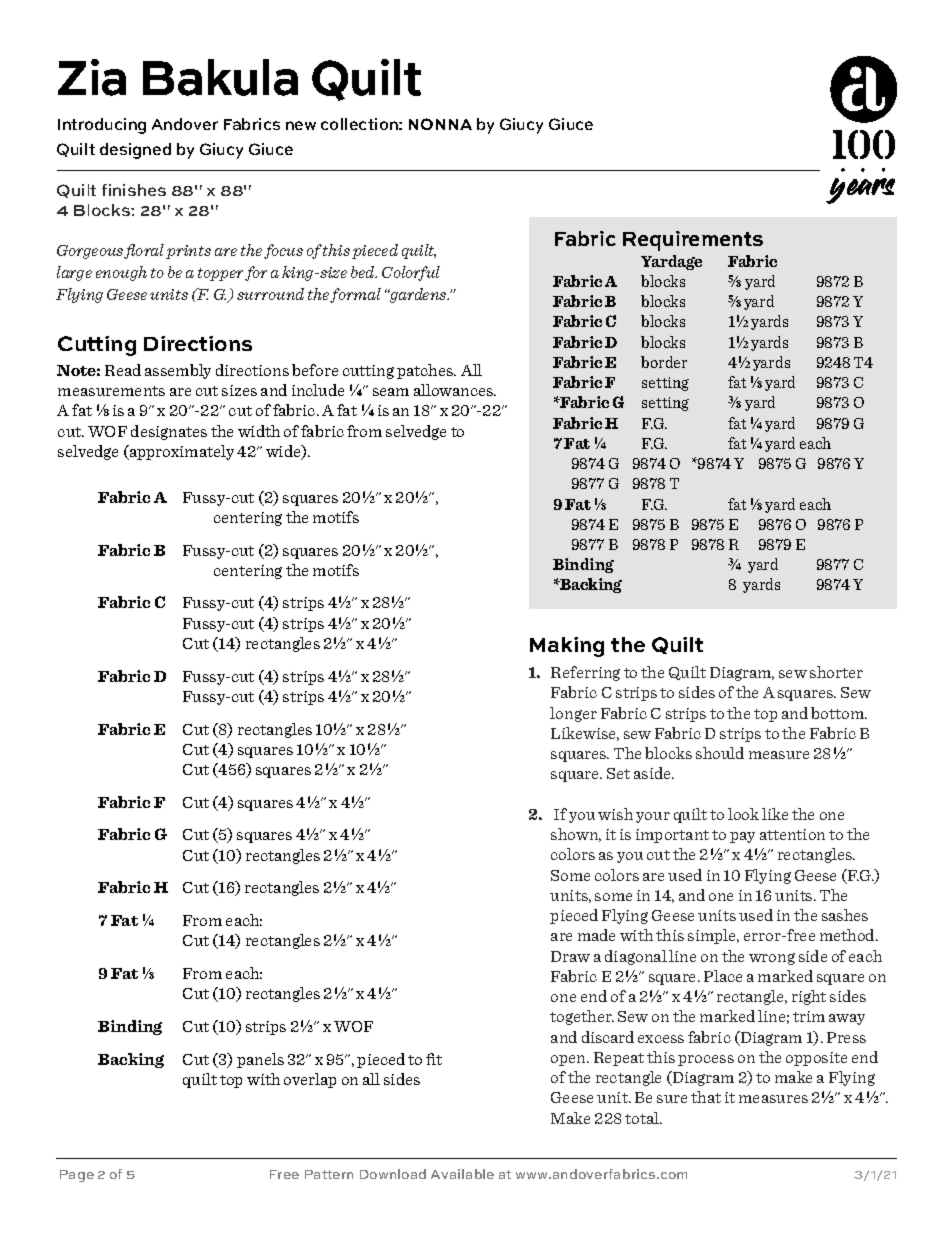 Image resolution: width=952 pixels, height=1233 pixels. I want to click on wrong, so click(772, 959).
